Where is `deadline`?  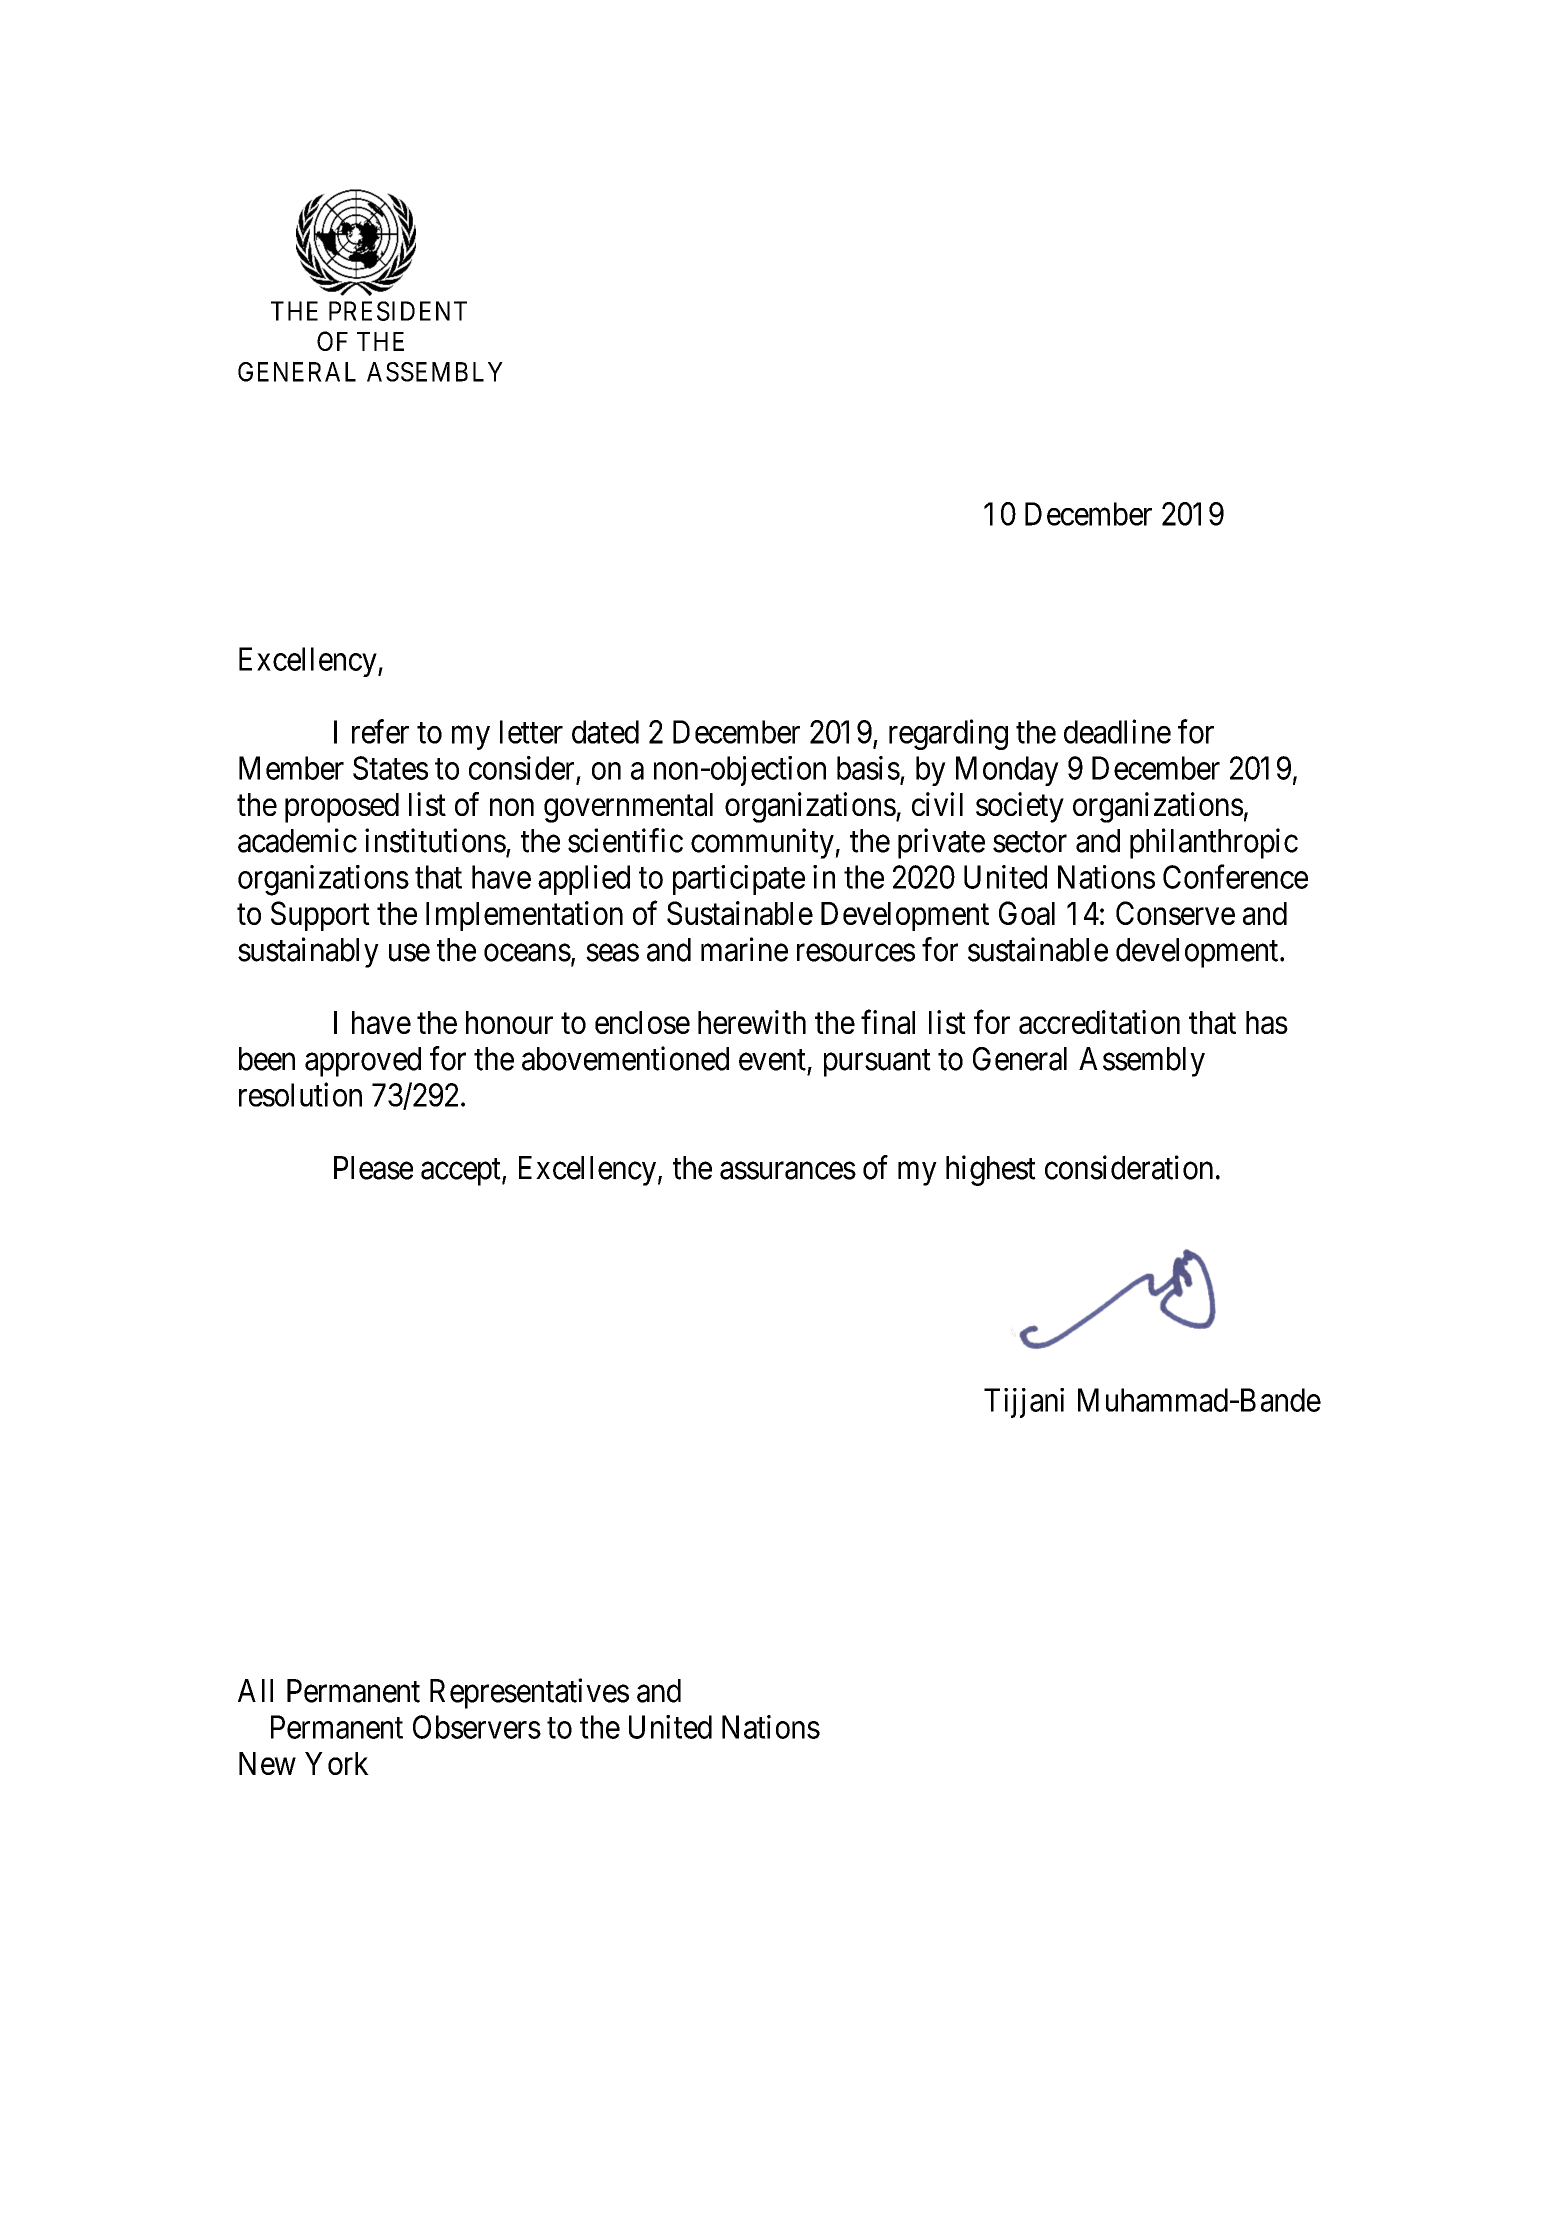
deadline is located at coordinates (1117, 731).
